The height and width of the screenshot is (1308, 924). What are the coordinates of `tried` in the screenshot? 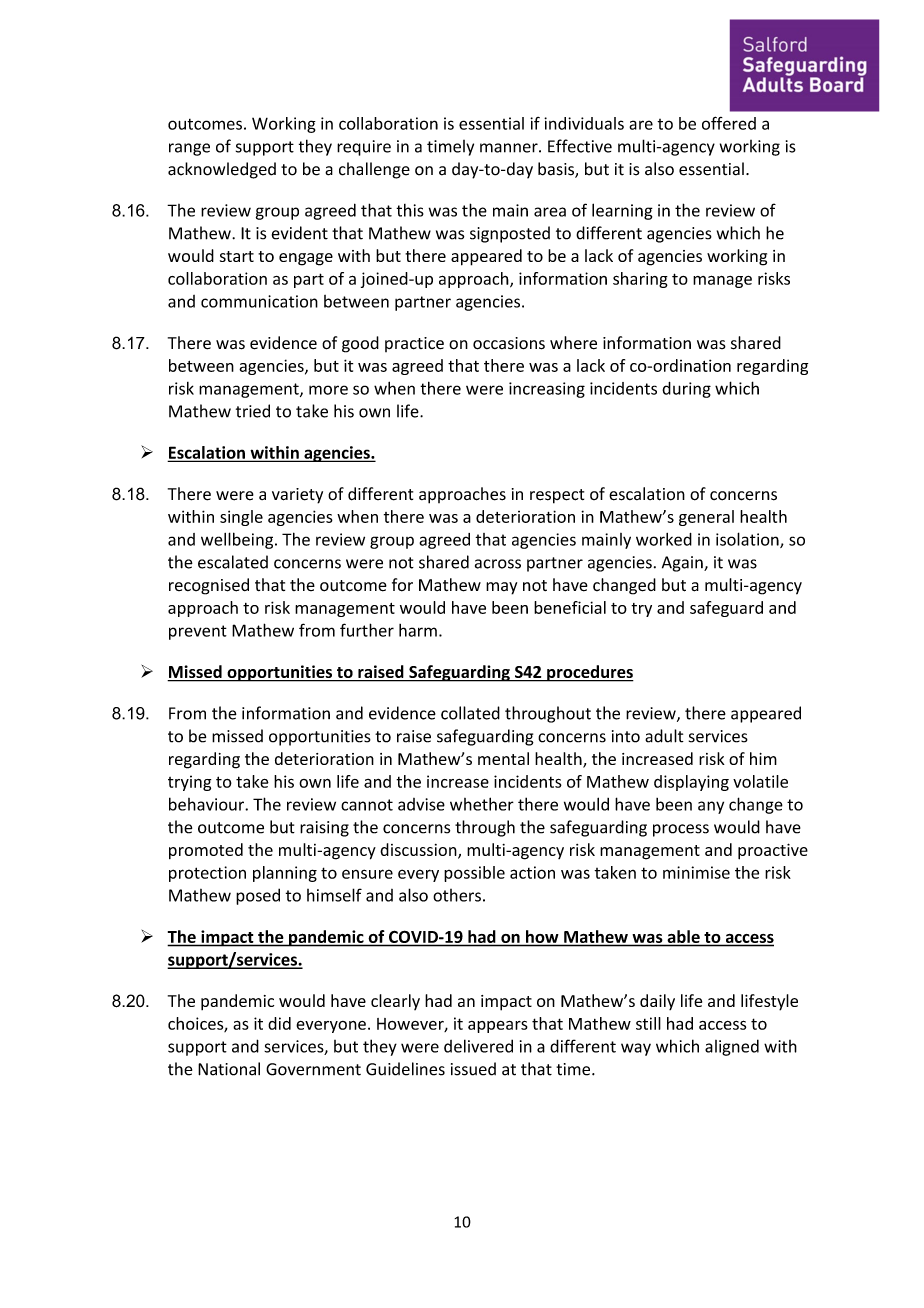 It's located at (253, 411).
